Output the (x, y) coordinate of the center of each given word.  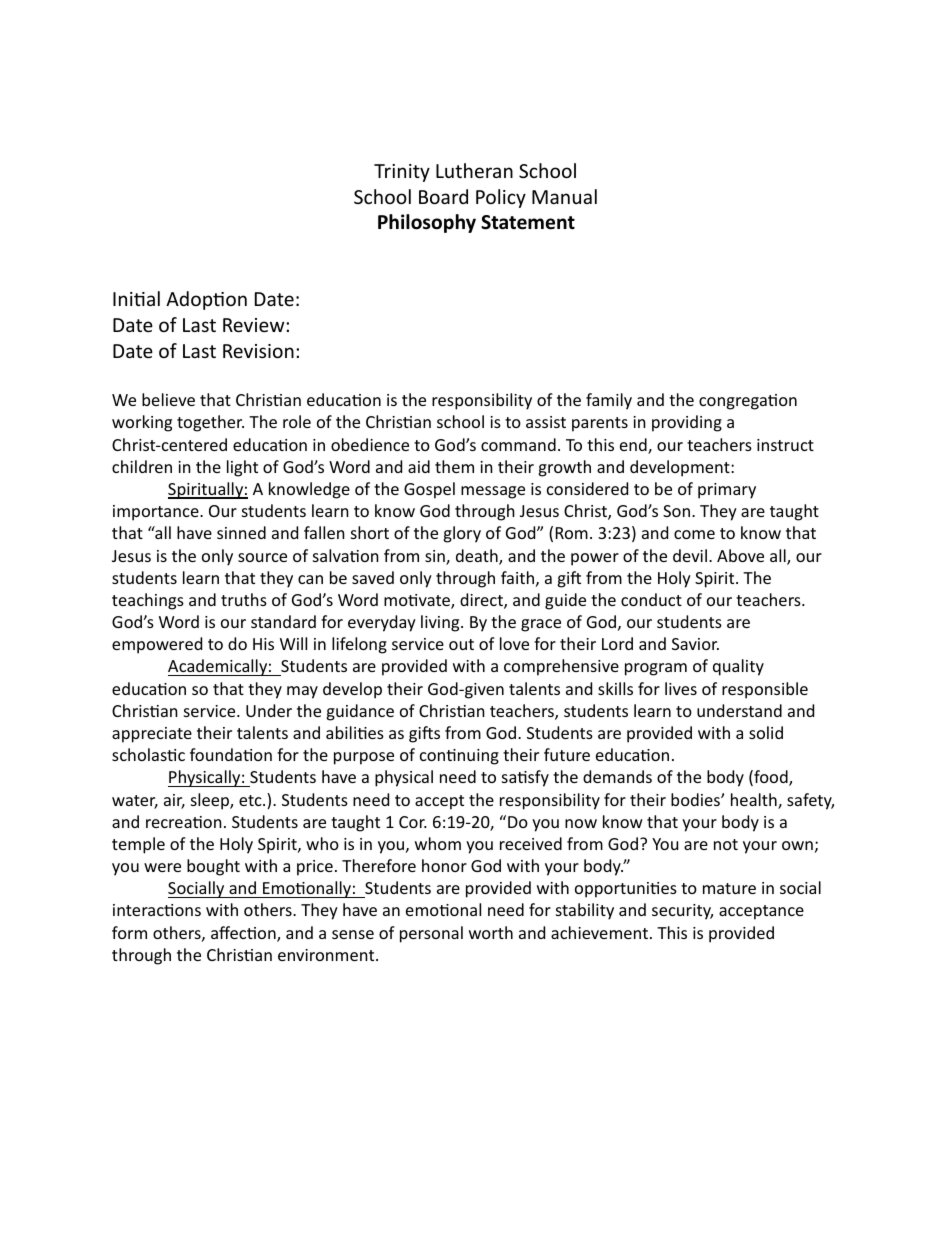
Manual (564, 196)
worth (491, 932)
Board (443, 196)
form (129, 932)
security (682, 912)
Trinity (402, 173)
